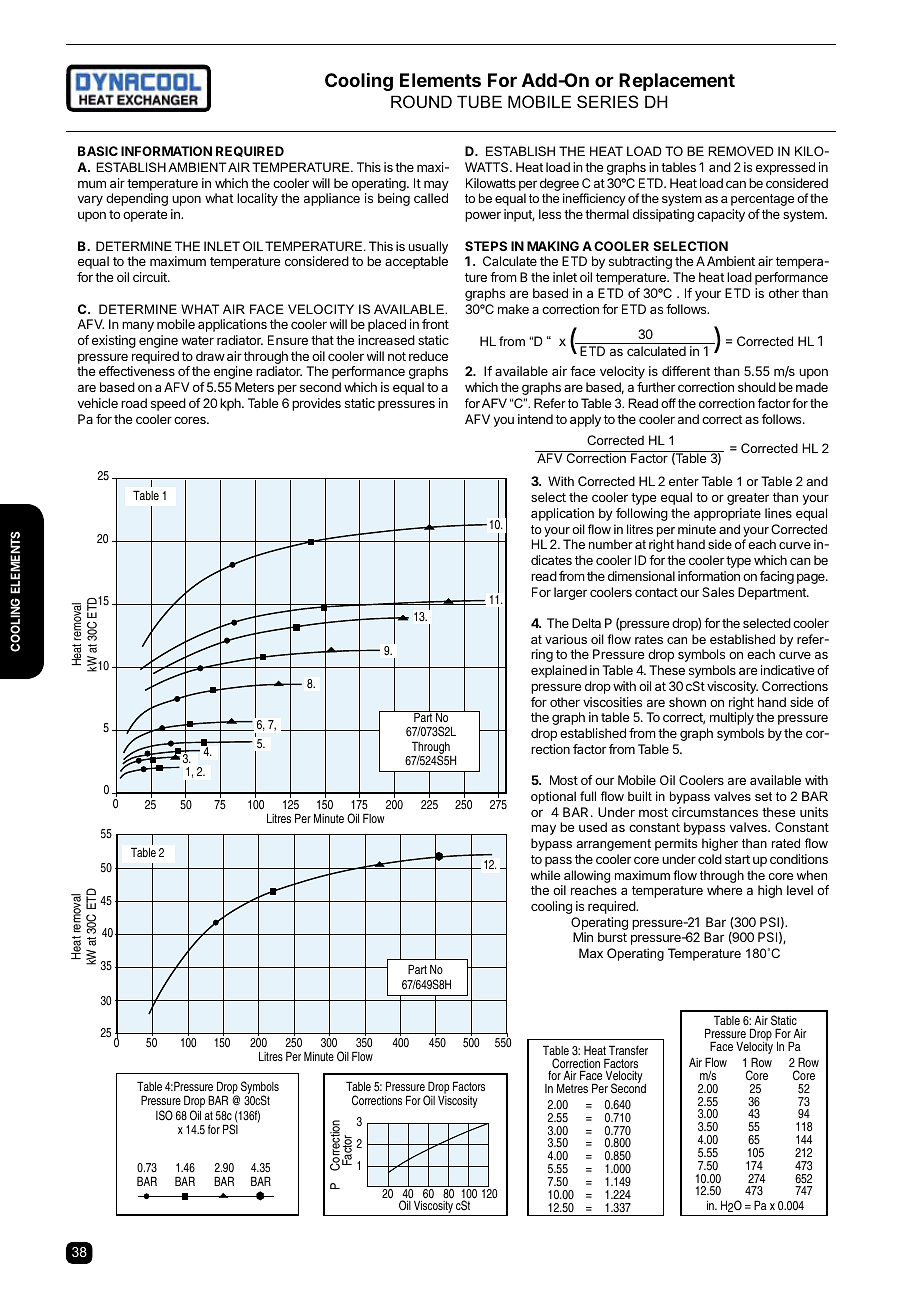  I want to click on water, so click(198, 340).
